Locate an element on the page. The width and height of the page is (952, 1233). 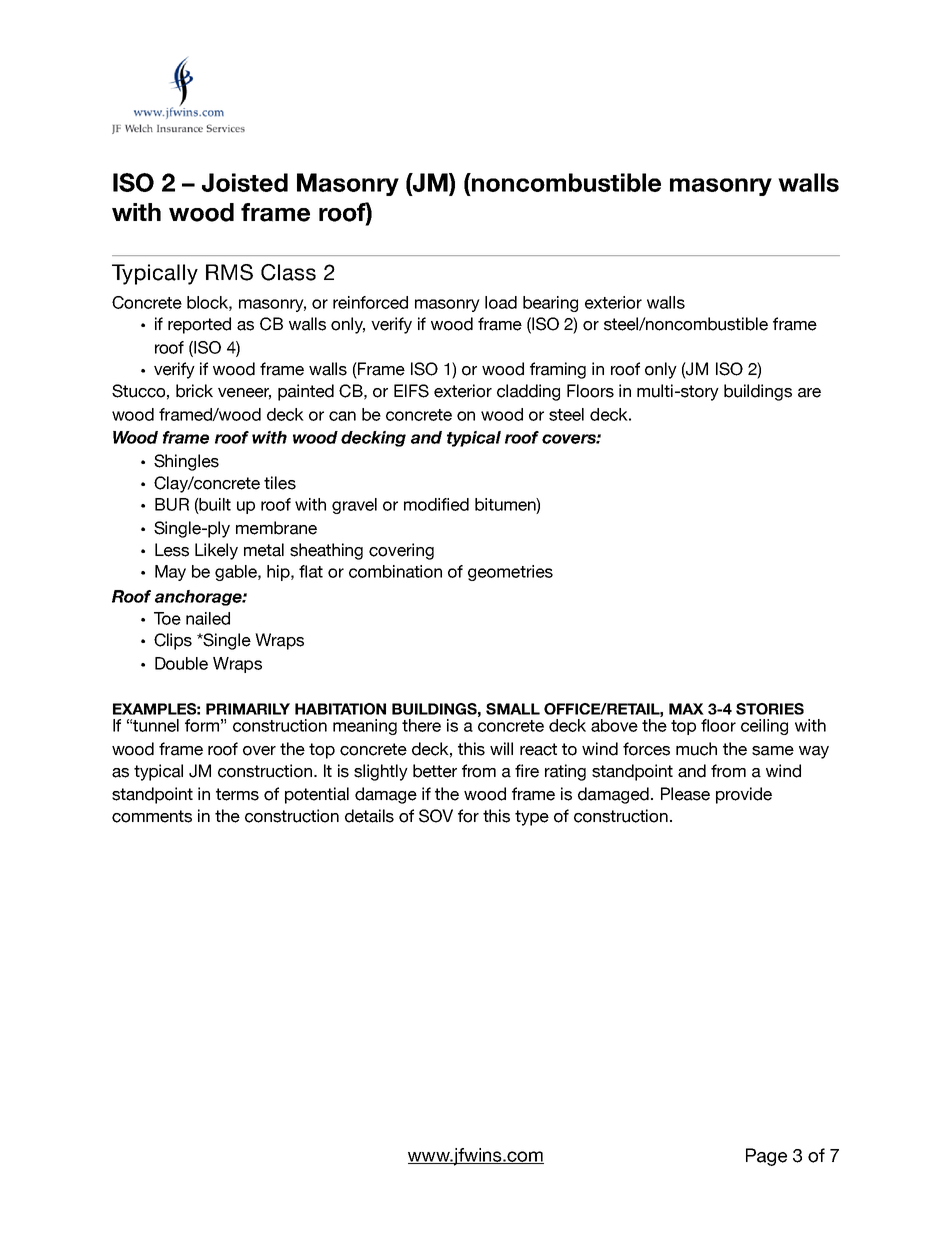
Please is located at coordinates (685, 794).
